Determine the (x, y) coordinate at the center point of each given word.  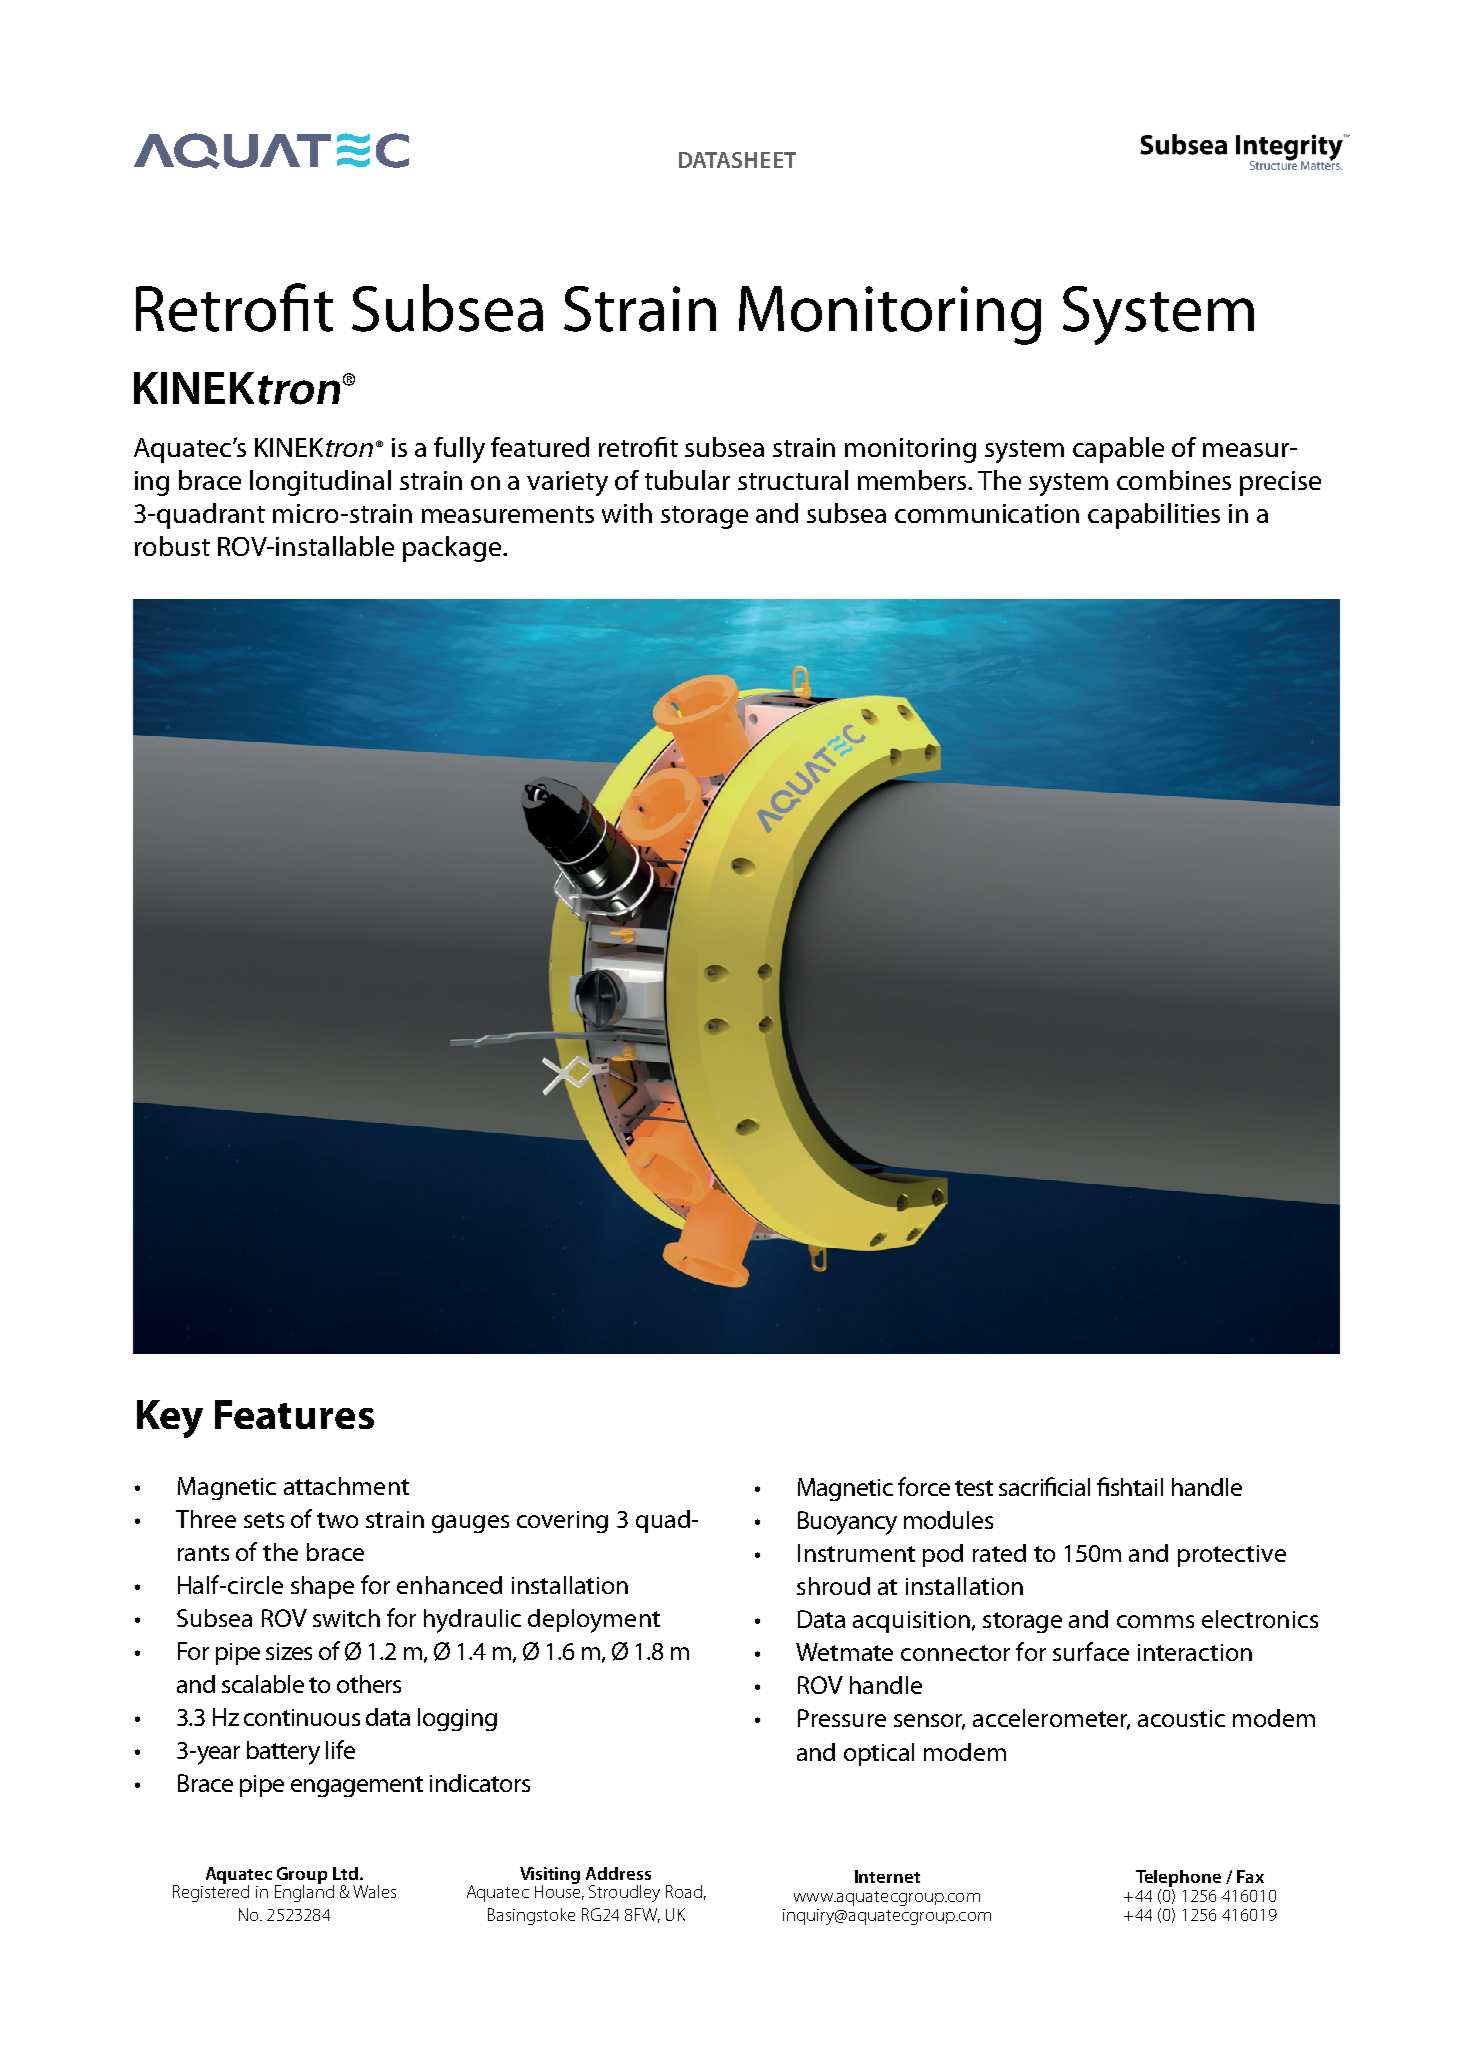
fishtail (1130, 1486)
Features (294, 1414)
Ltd (345, 1873)
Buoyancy (847, 1523)
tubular (687, 480)
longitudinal (320, 483)
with (627, 513)
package (452, 549)
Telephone (1178, 1880)
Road (684, 1891)
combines (1174, 480)
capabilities (1154, 516)
